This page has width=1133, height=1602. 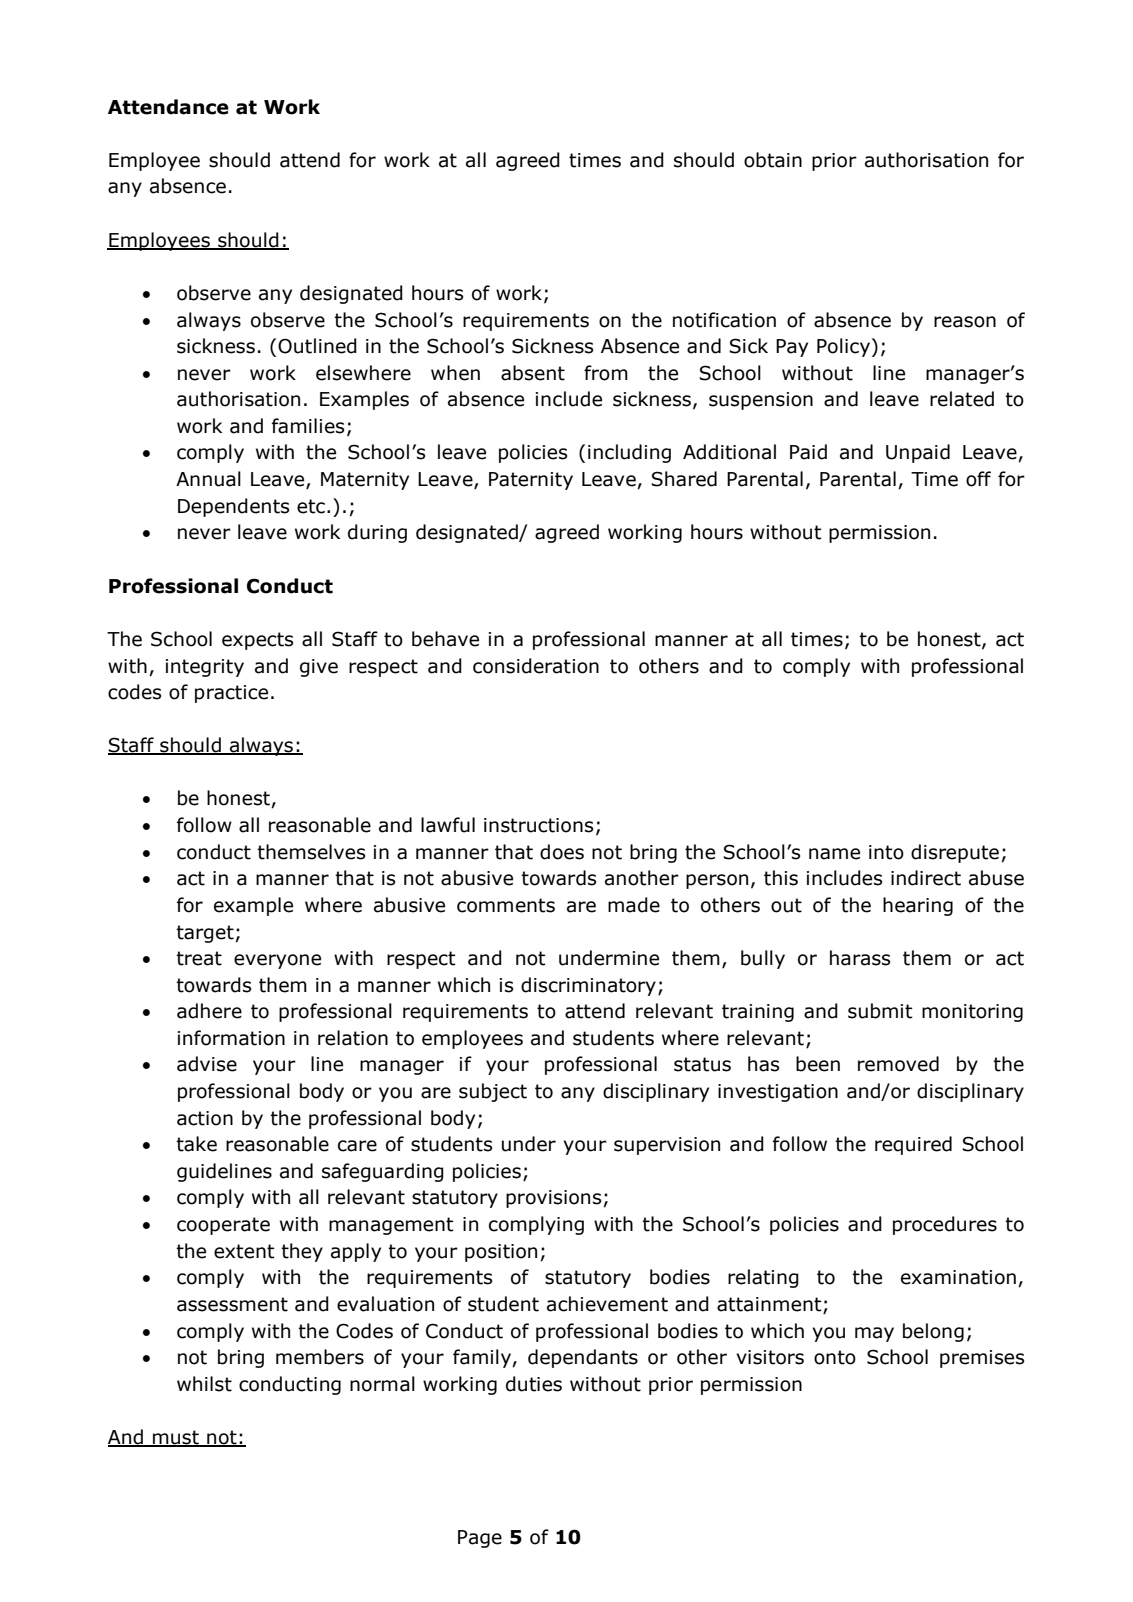 What do you see at coordinates (898, 1064) in the page?
I see `removed` at bounding box center [898, 1064].
